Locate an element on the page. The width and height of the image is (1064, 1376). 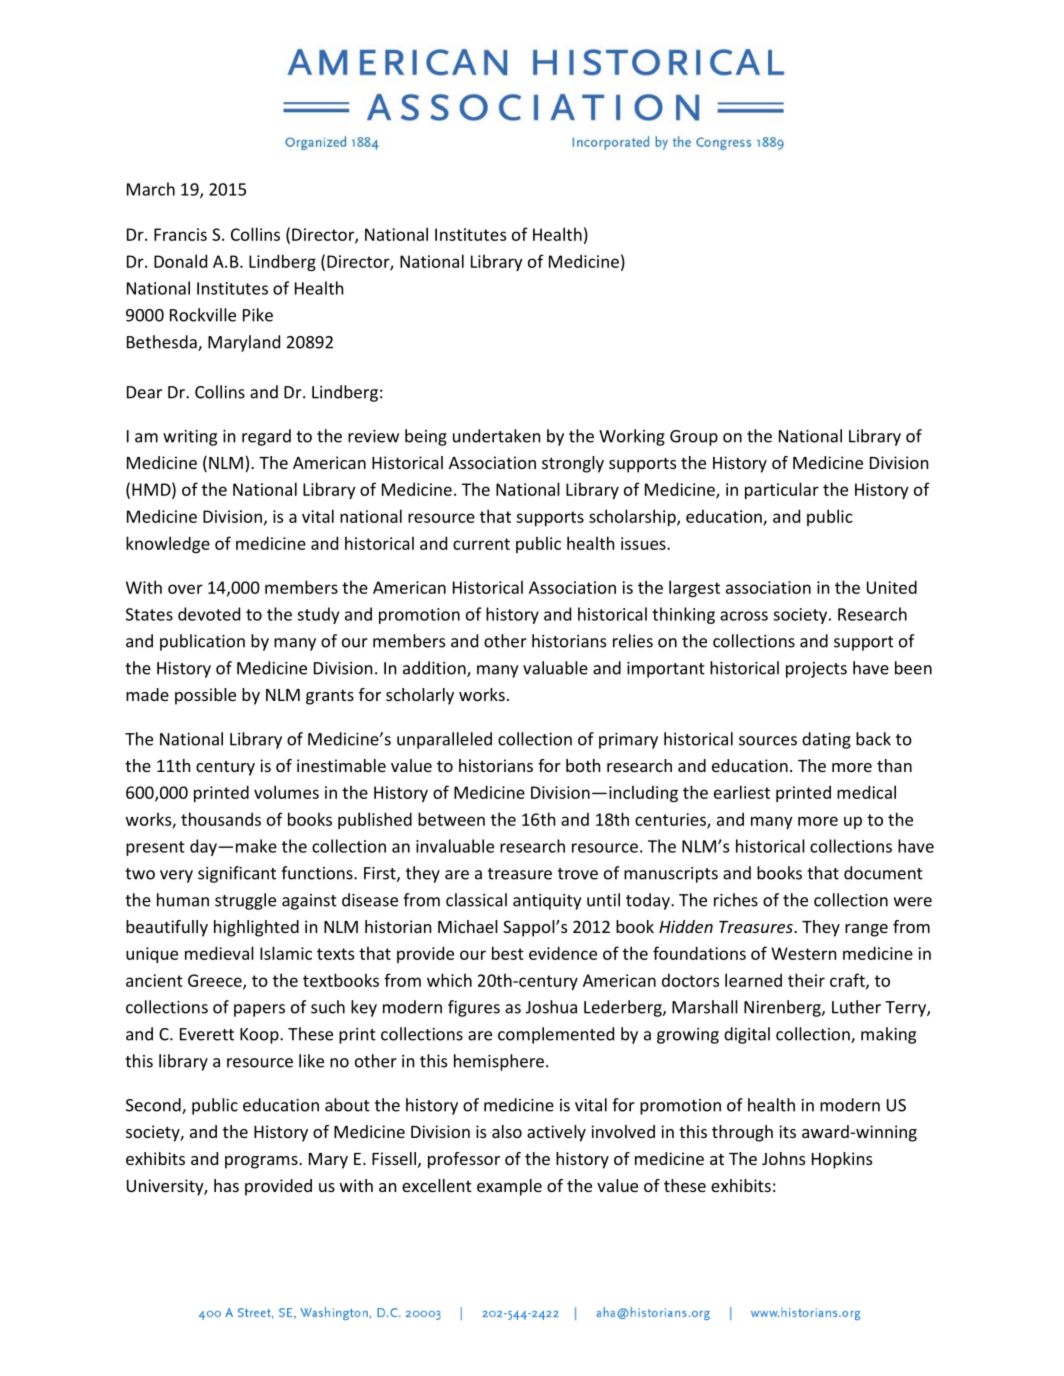
highlighted is located at coordinates (256, 928).
